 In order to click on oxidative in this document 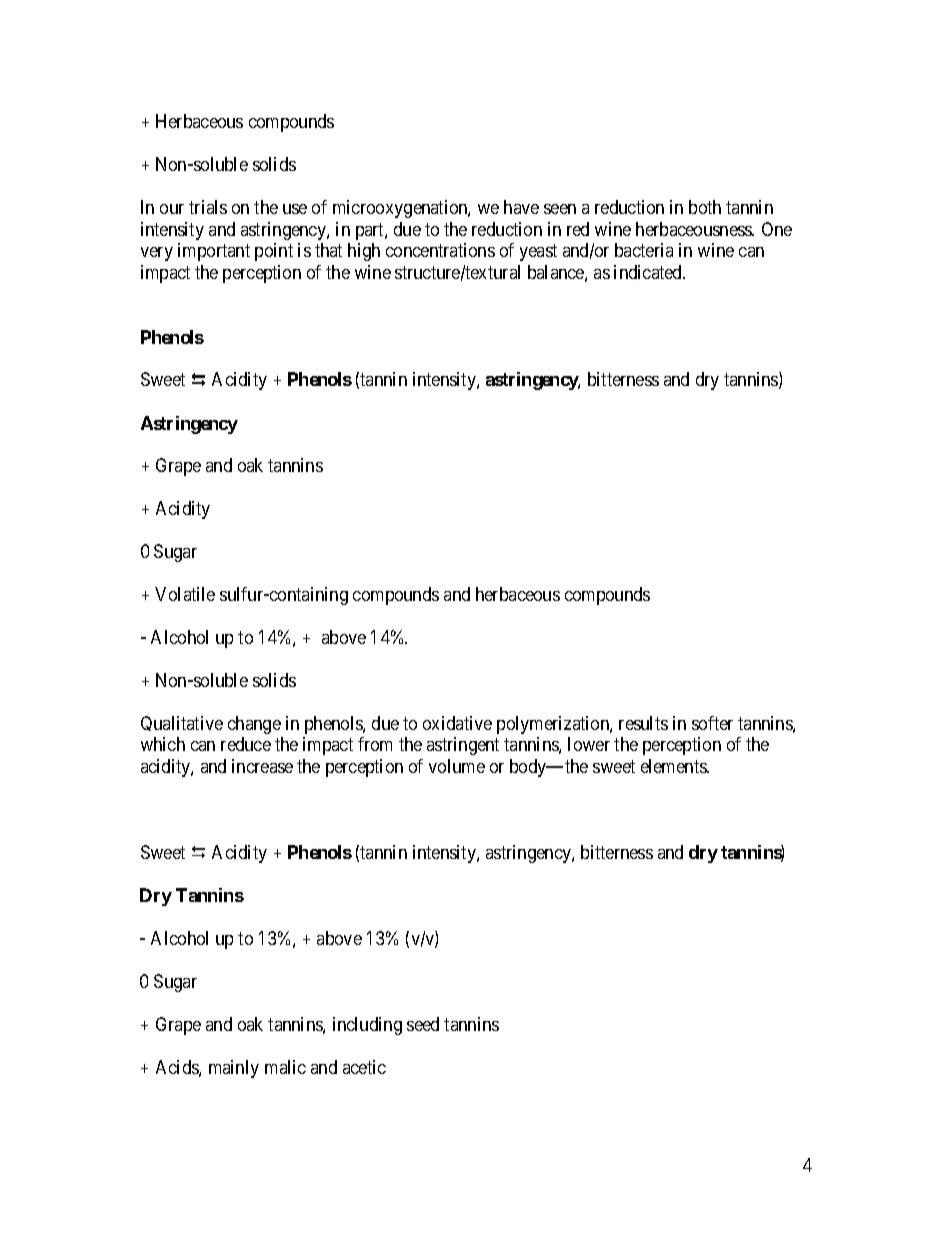, I will do `click(457, 723)`.
